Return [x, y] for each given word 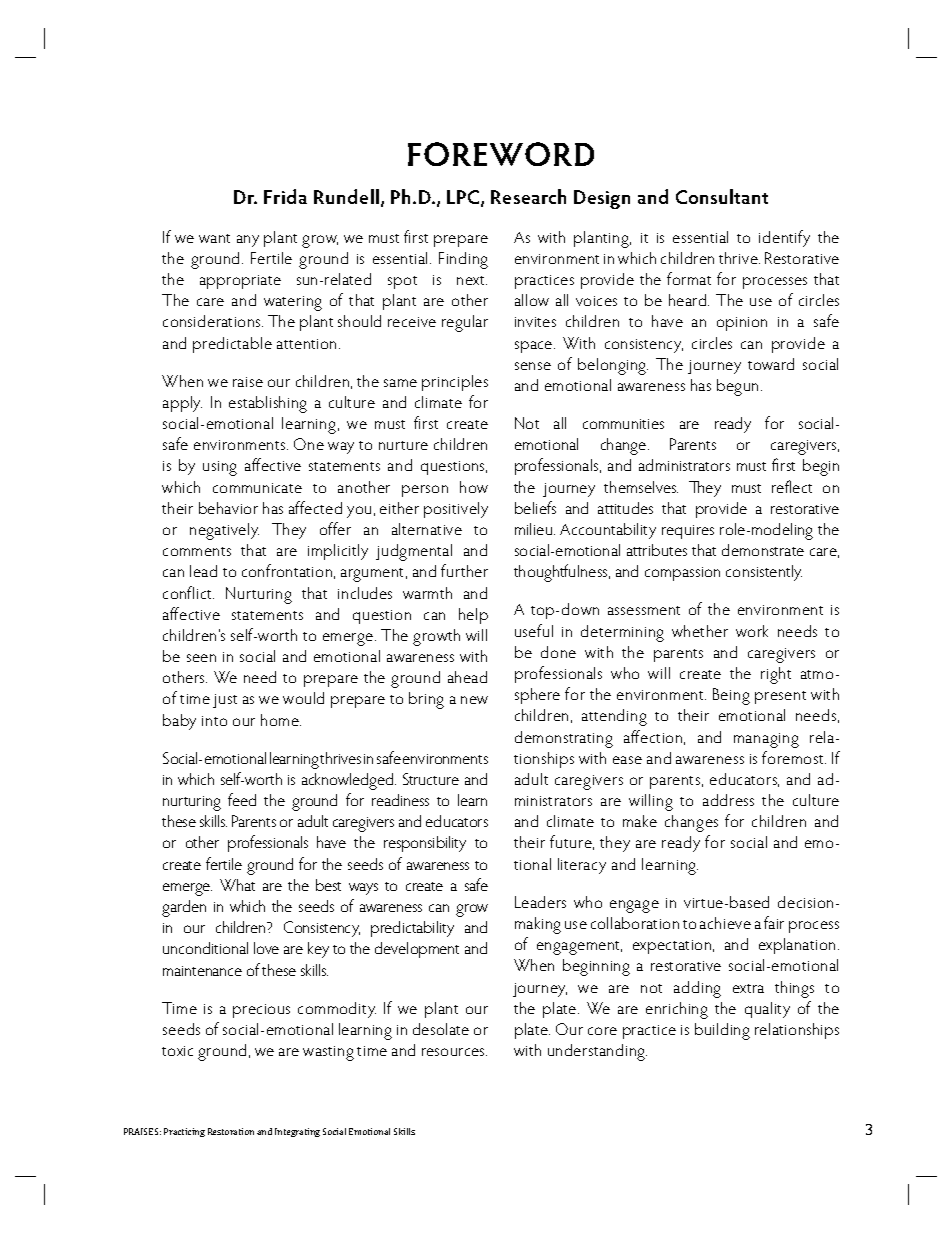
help [473, 616]
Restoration [231, 1131]
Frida [285, 196]
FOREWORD [501, 154]
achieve [725, 923]
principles [455, 383]
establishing [268, 404]
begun [737, 387]
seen [201, 658]
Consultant [722, 196]
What [237, 885]
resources [454, 1052]
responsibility [425, 844]
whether [700, 631]
